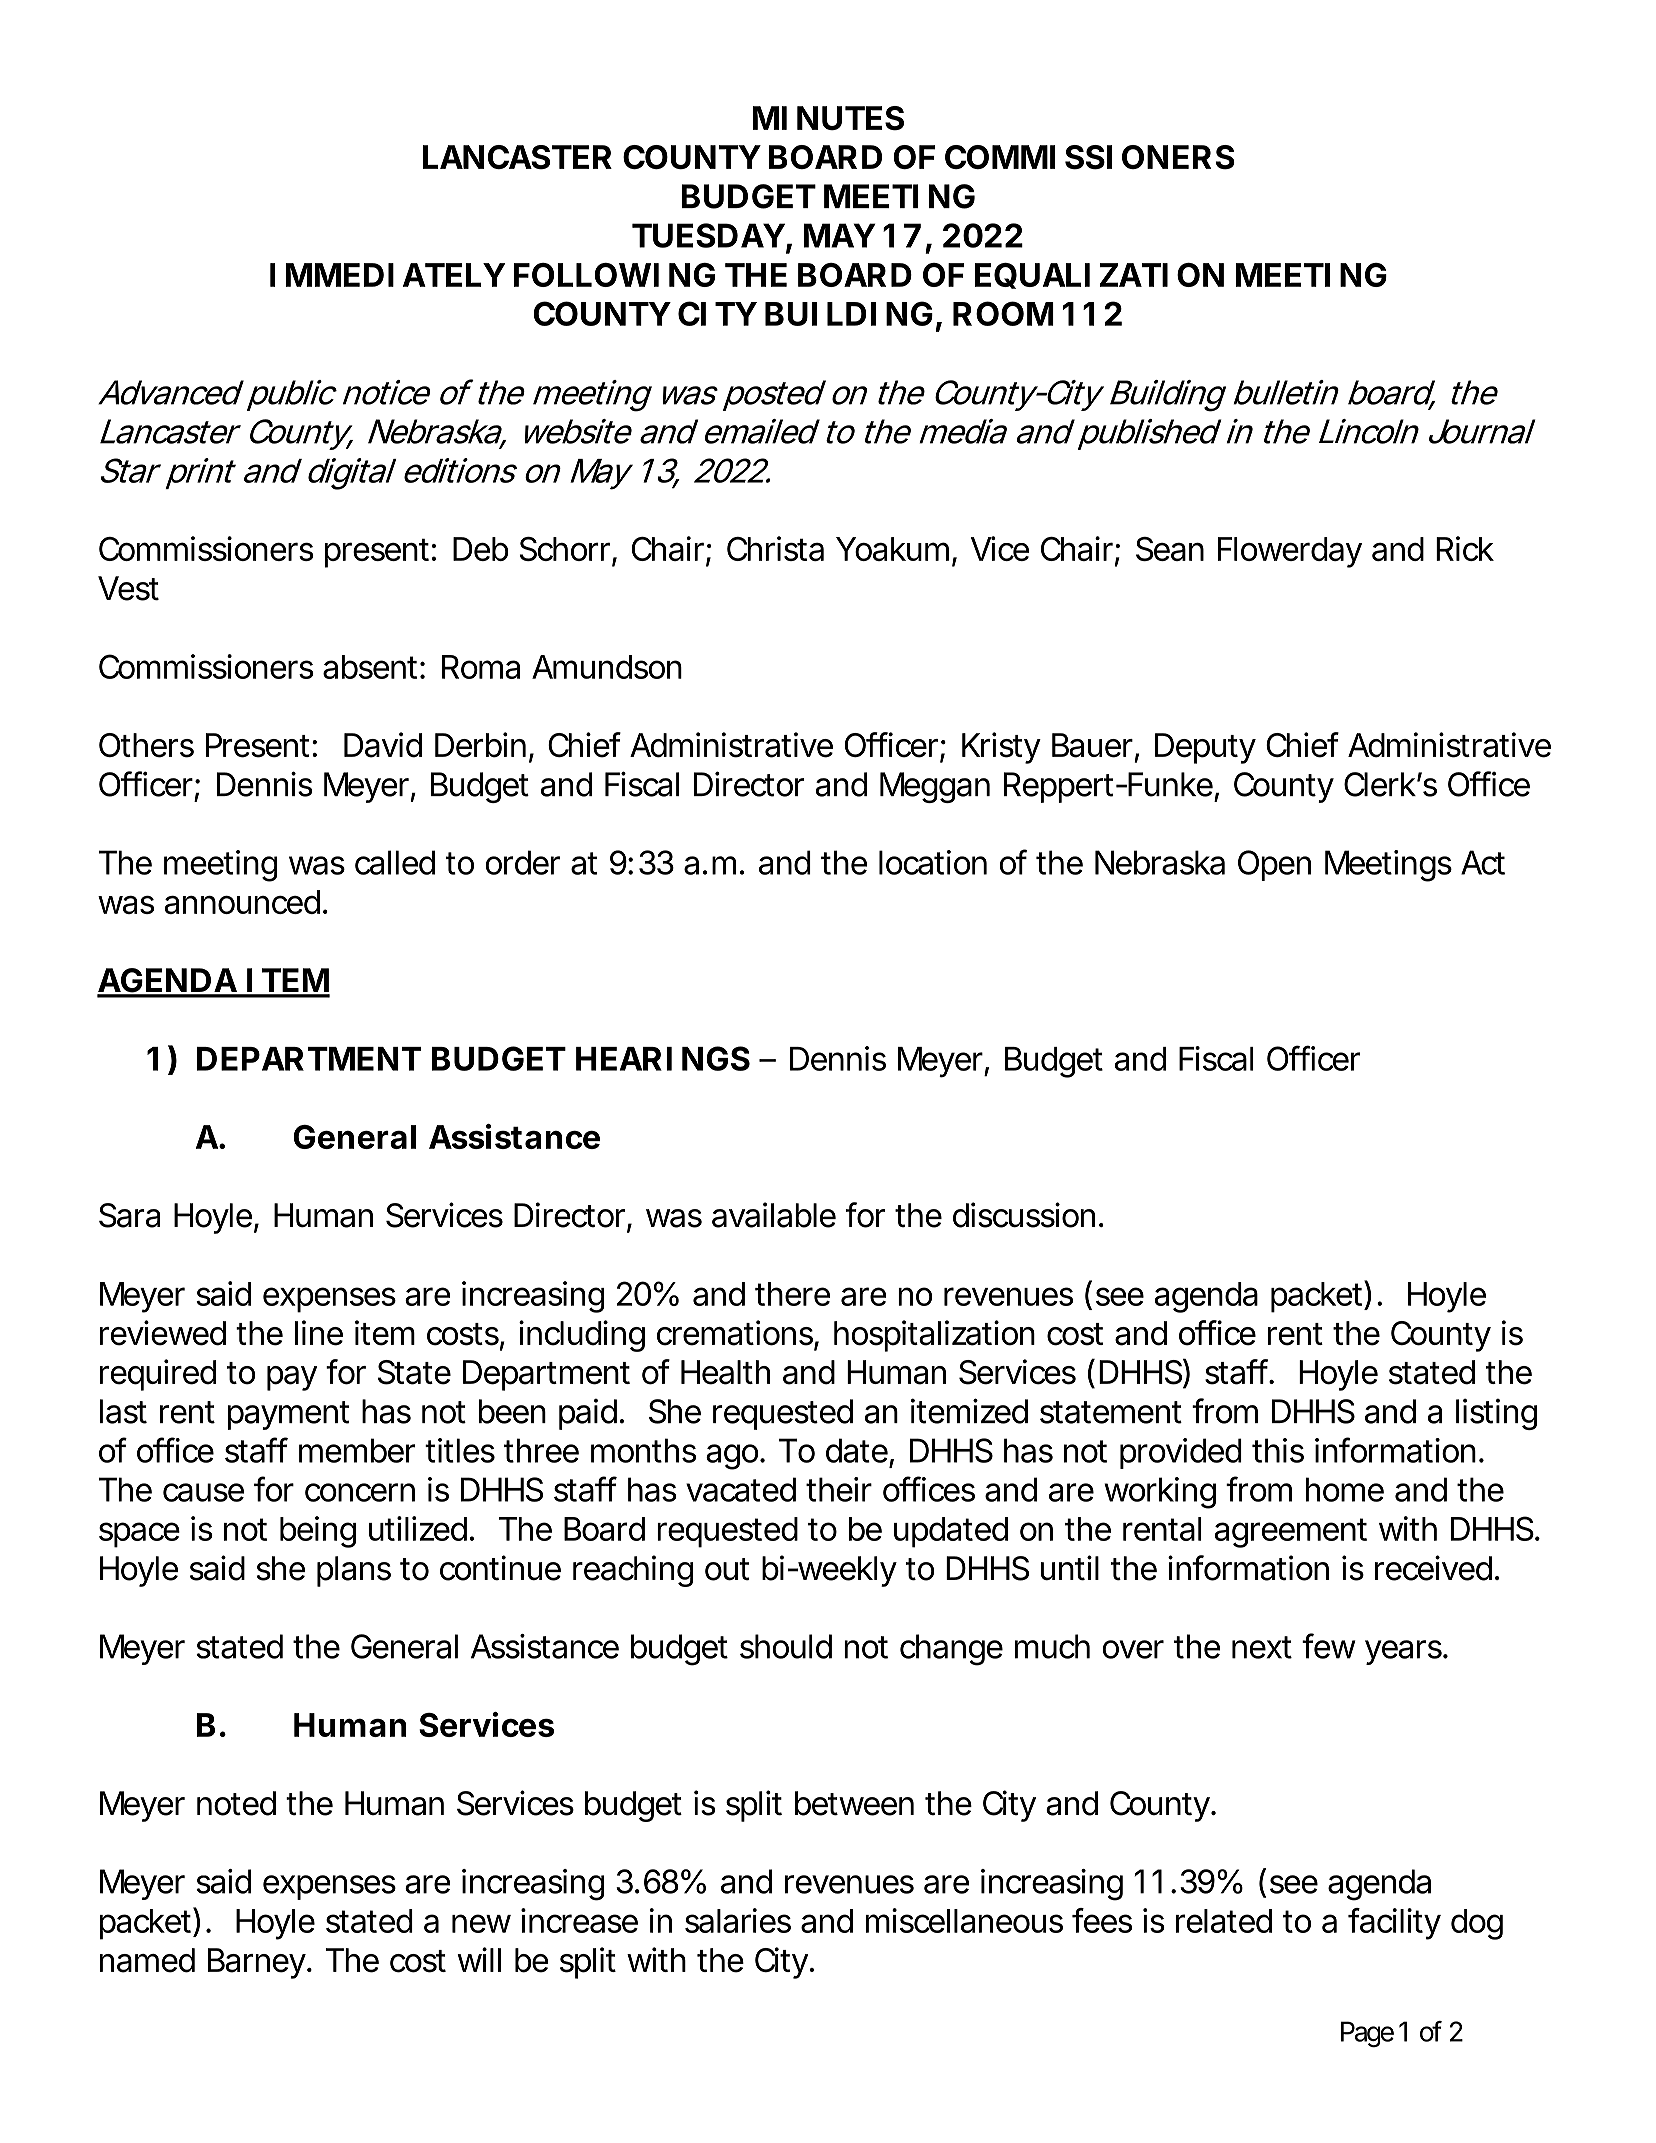  Describe the element at coordinates (481, 549) in the screenshot. I see `Deb` at that location.
